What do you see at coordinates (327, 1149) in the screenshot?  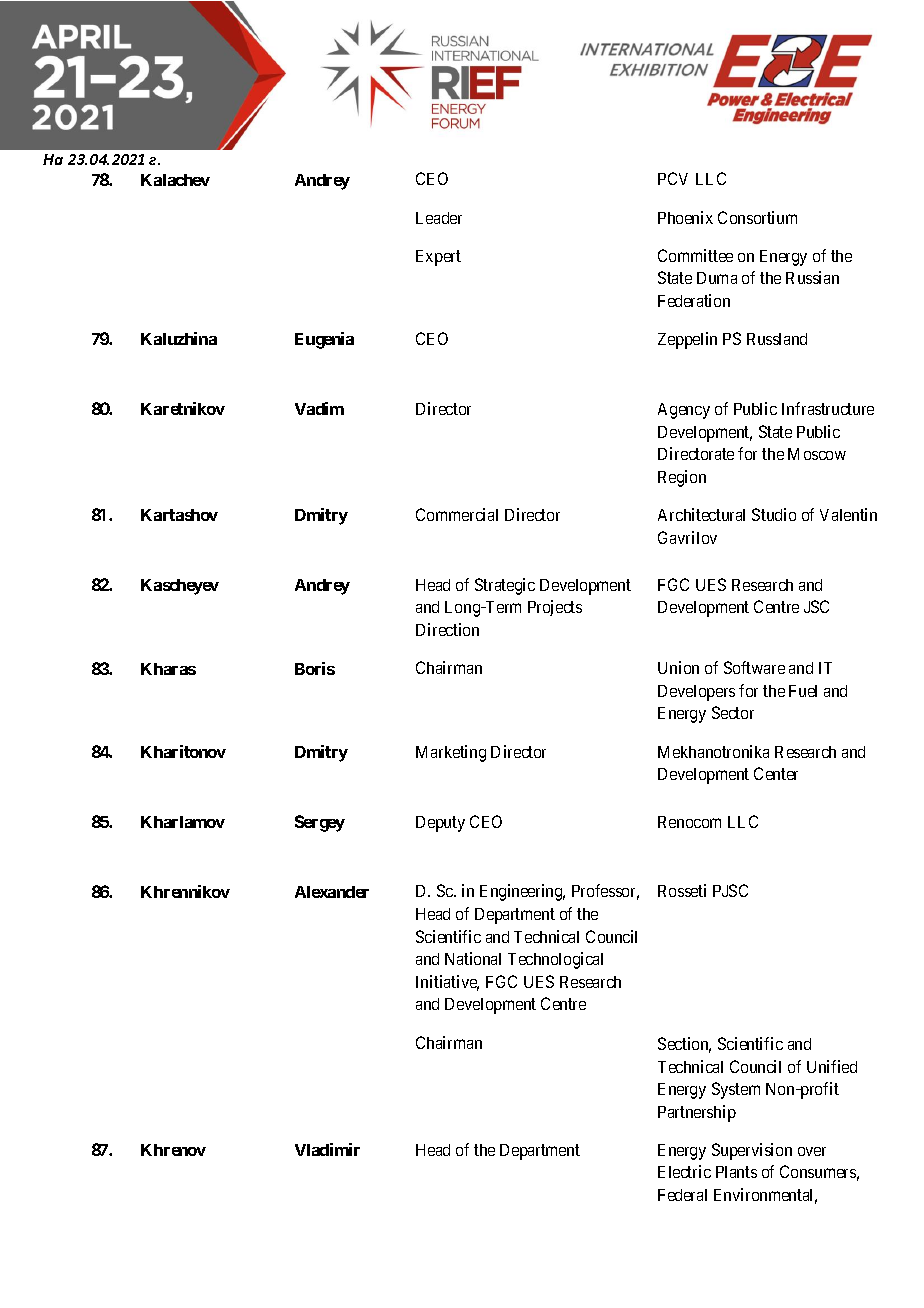 I see `Vladimir` at bounding box center [327, 1149].
